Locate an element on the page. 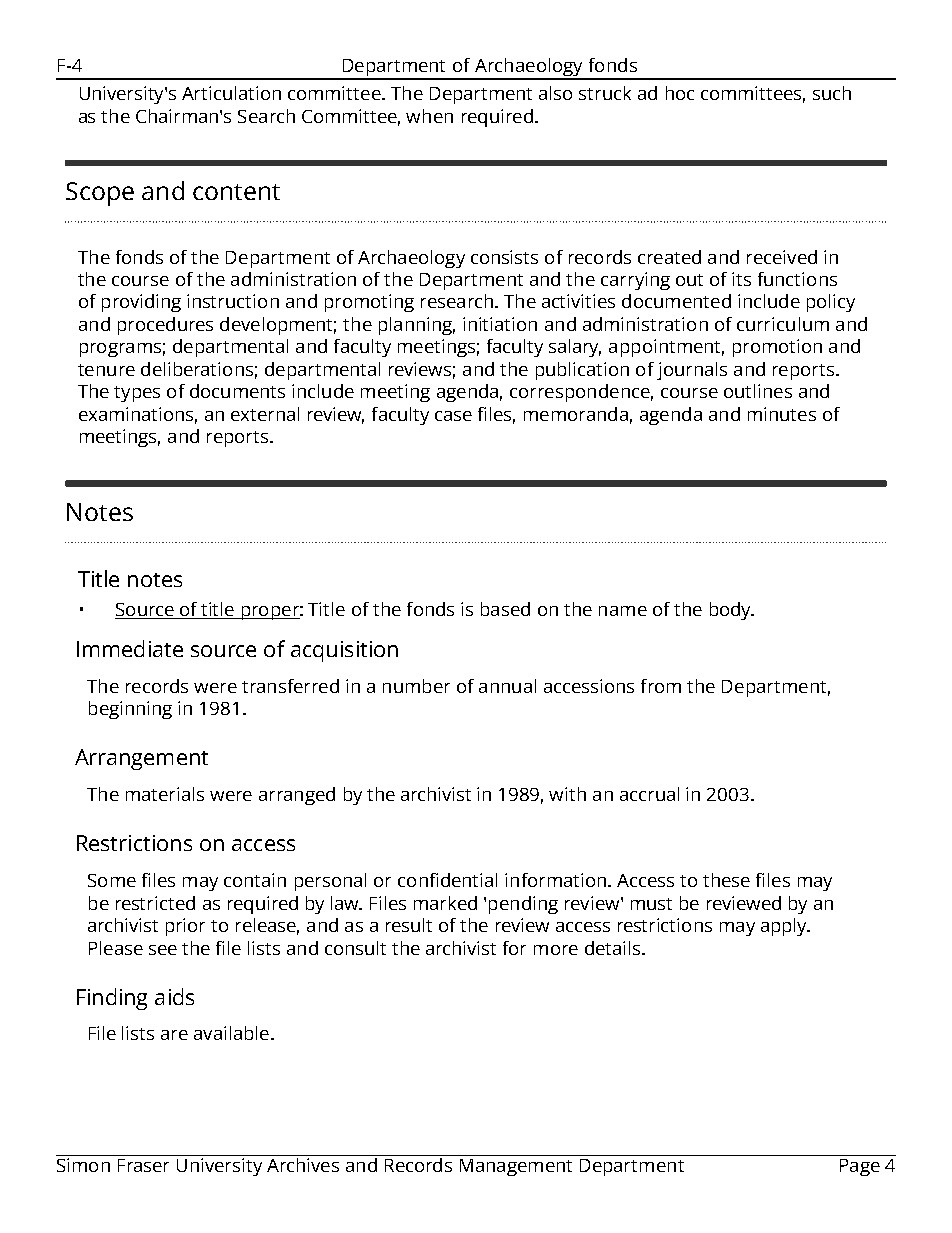 The width and height of the image is (952, 1233). minutes is located at coordinates (782, 414).
